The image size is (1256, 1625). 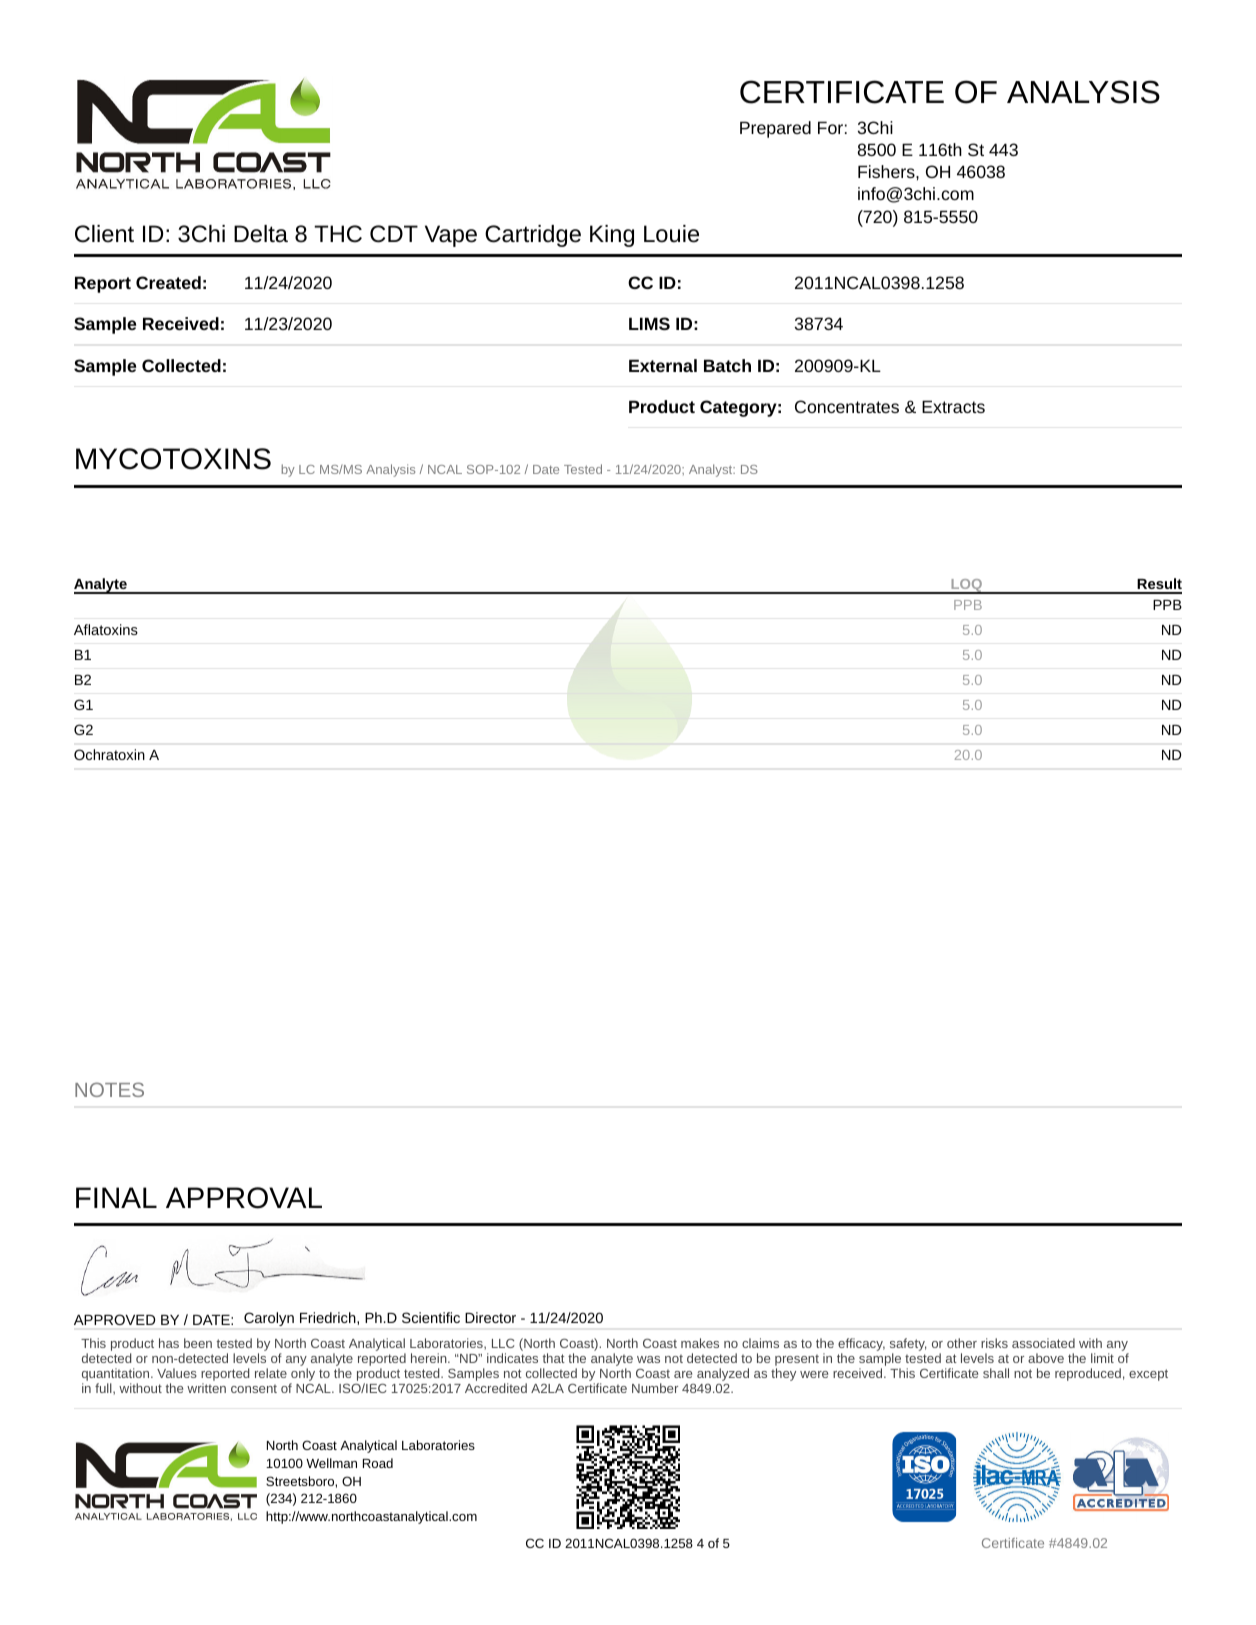 What do you see at coordinates (244, 1198) in the image?
I see `APPROVAL` at bounding box center [244, 1198].
